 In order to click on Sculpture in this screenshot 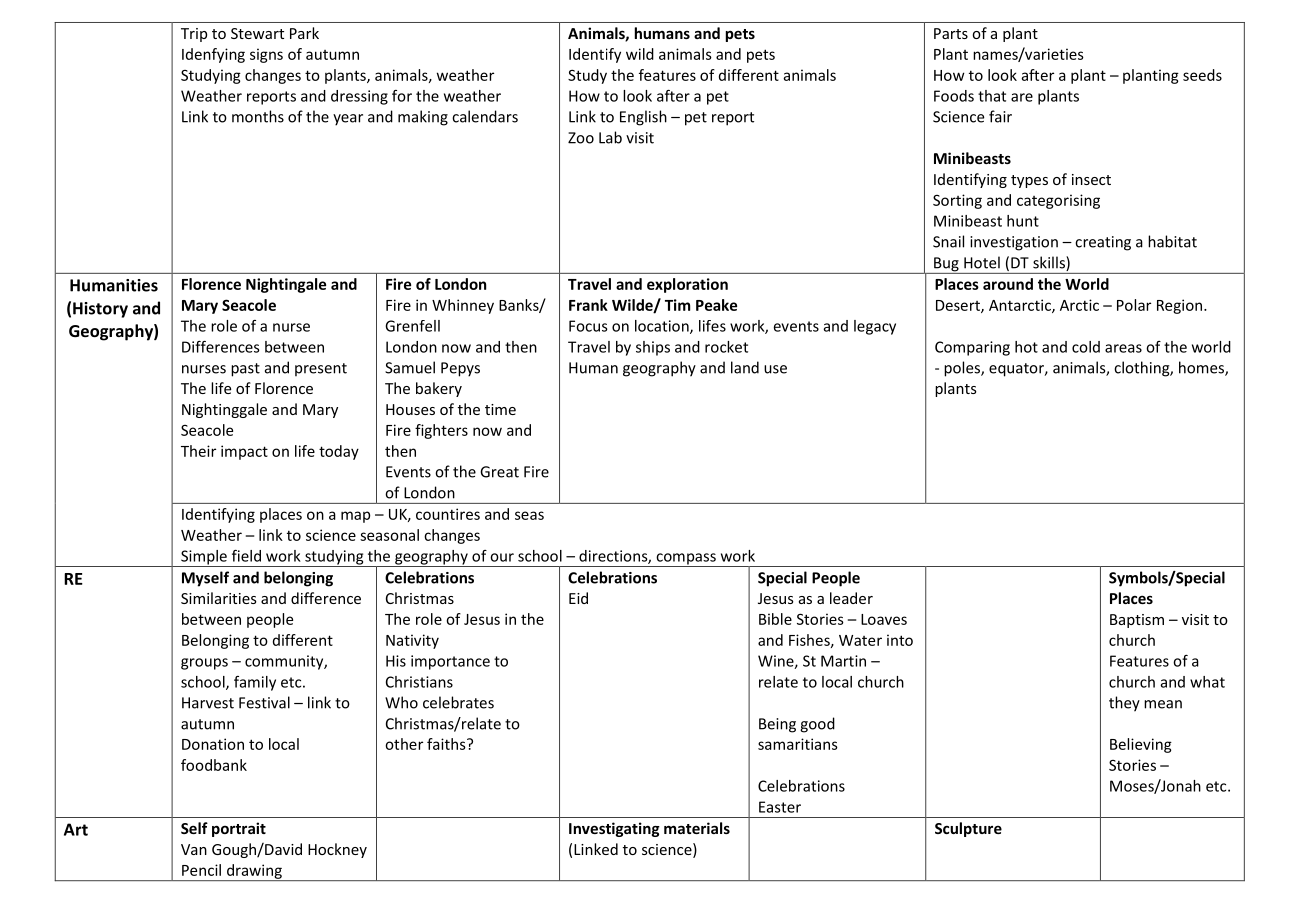, I will do `click(968, 829)`.
